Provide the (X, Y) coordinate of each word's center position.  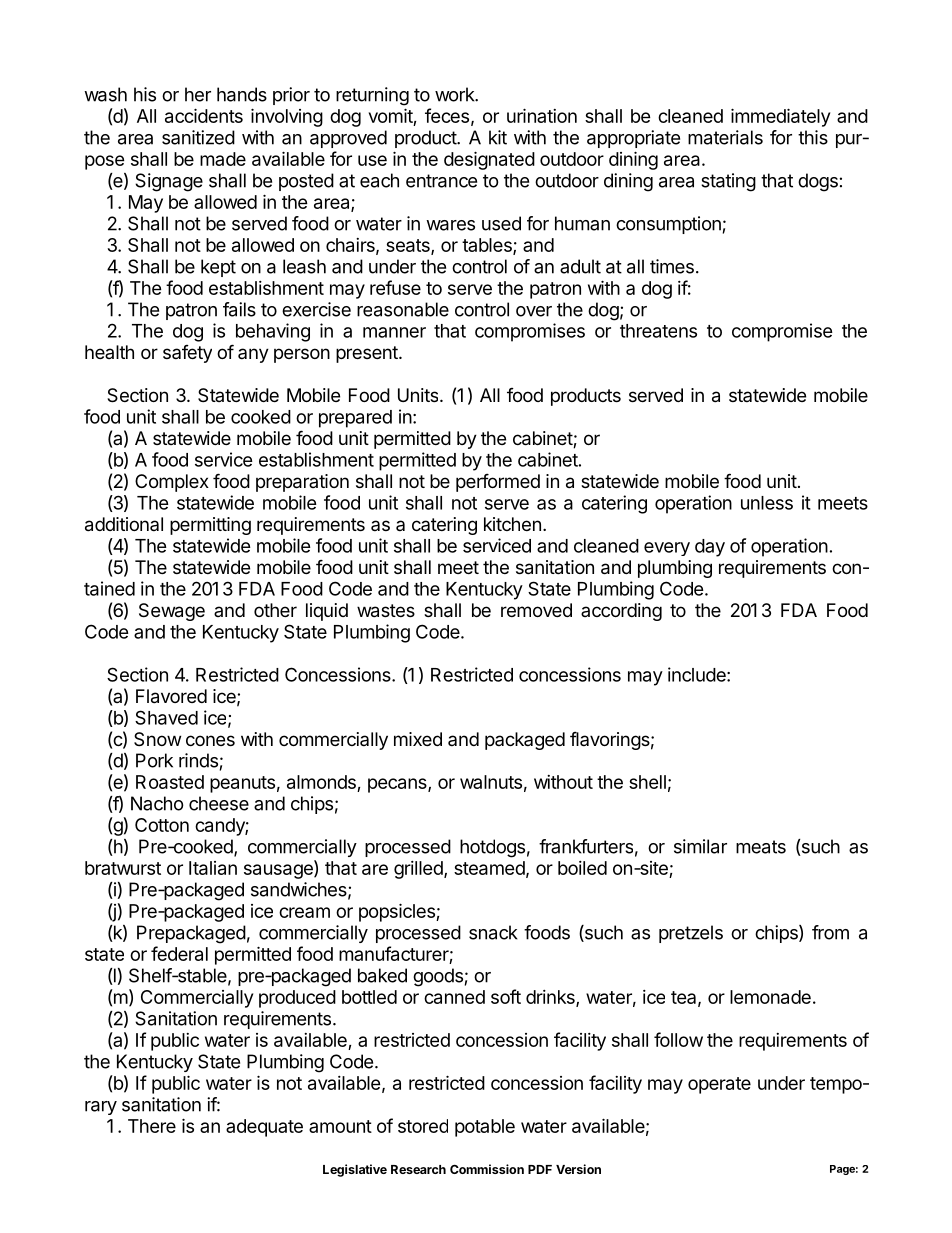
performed (498, 482)
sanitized (198, 137)
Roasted (170, 782)
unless (767, 503)
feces (447, 115)
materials (725, 137)
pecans (398, 785)
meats (761, 847)
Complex (172, 483)
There (152, 1126)
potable (485, 1128)
